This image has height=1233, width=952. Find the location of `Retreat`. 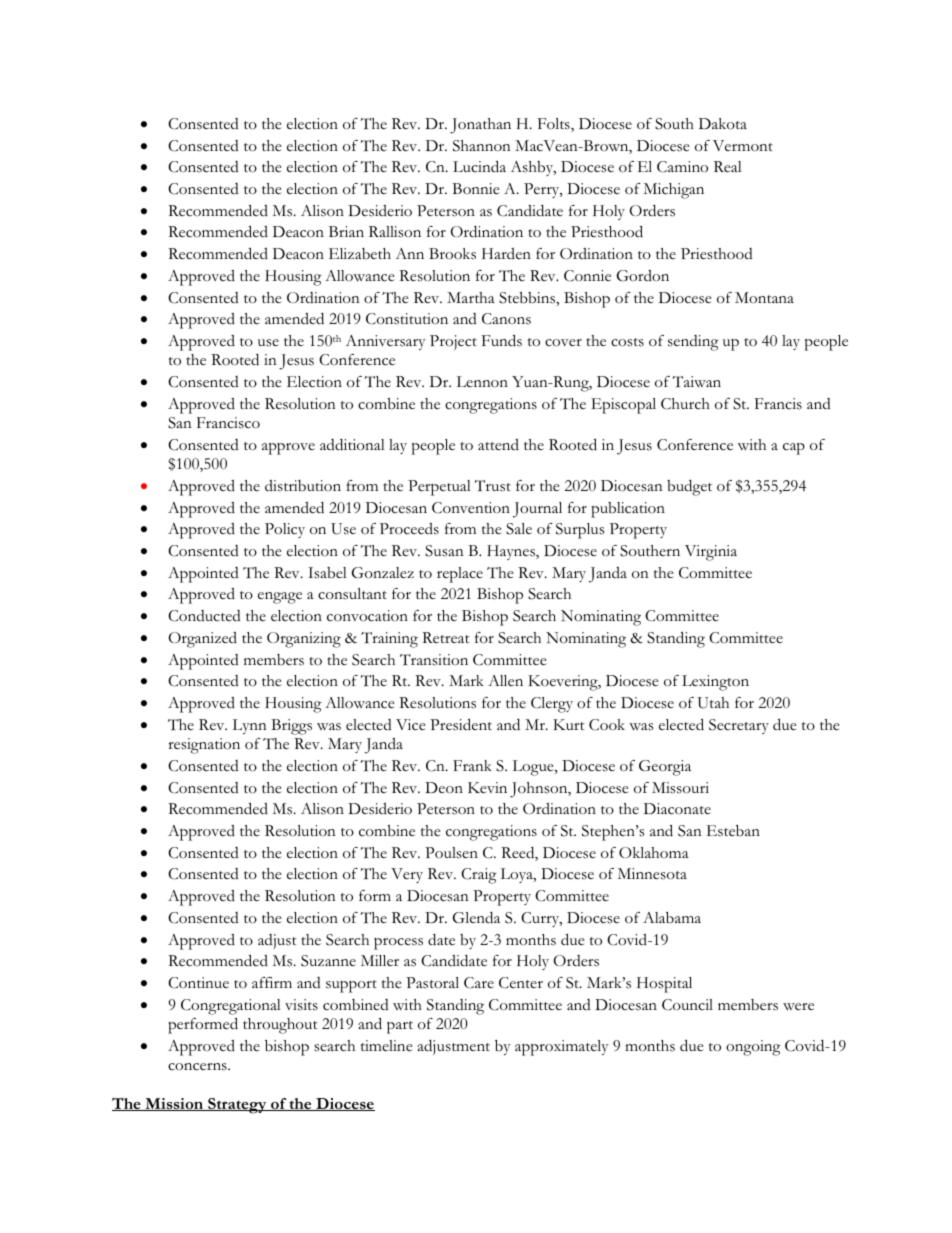

Retreat is located at coordinates (446, 638).
